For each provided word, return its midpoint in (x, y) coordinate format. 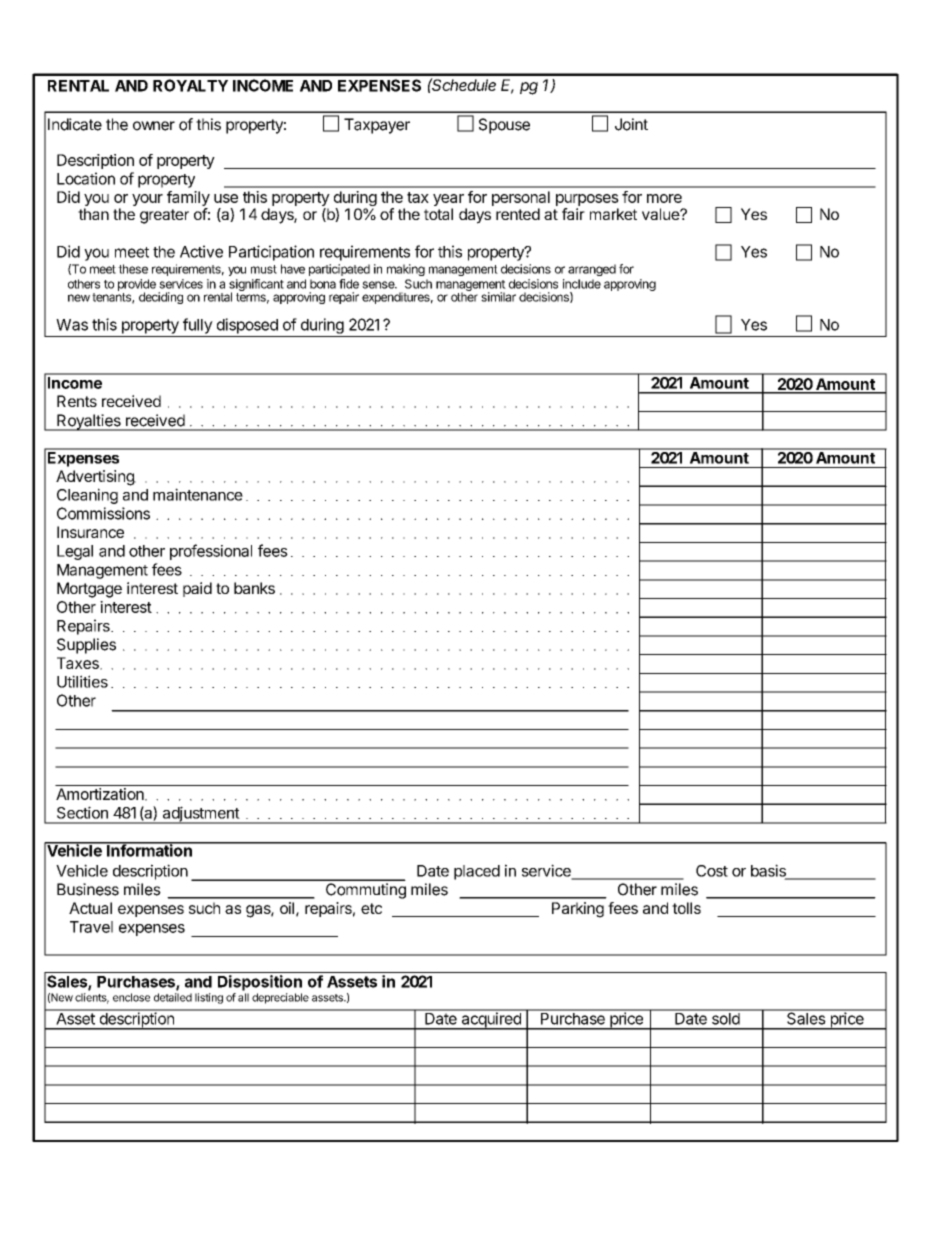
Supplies (86, 646)
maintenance (198, 494)
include (582, 284)
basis (769, 871)
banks (254, 588)
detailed (173, 997)
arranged (592, 270)
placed (477, 872)
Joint (631, 124)
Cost (712, 871)
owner (154, 126)
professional (211, 552)
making (406, 270)
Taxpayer (377, 126)
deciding (161, 298)
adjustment (200, 815)
